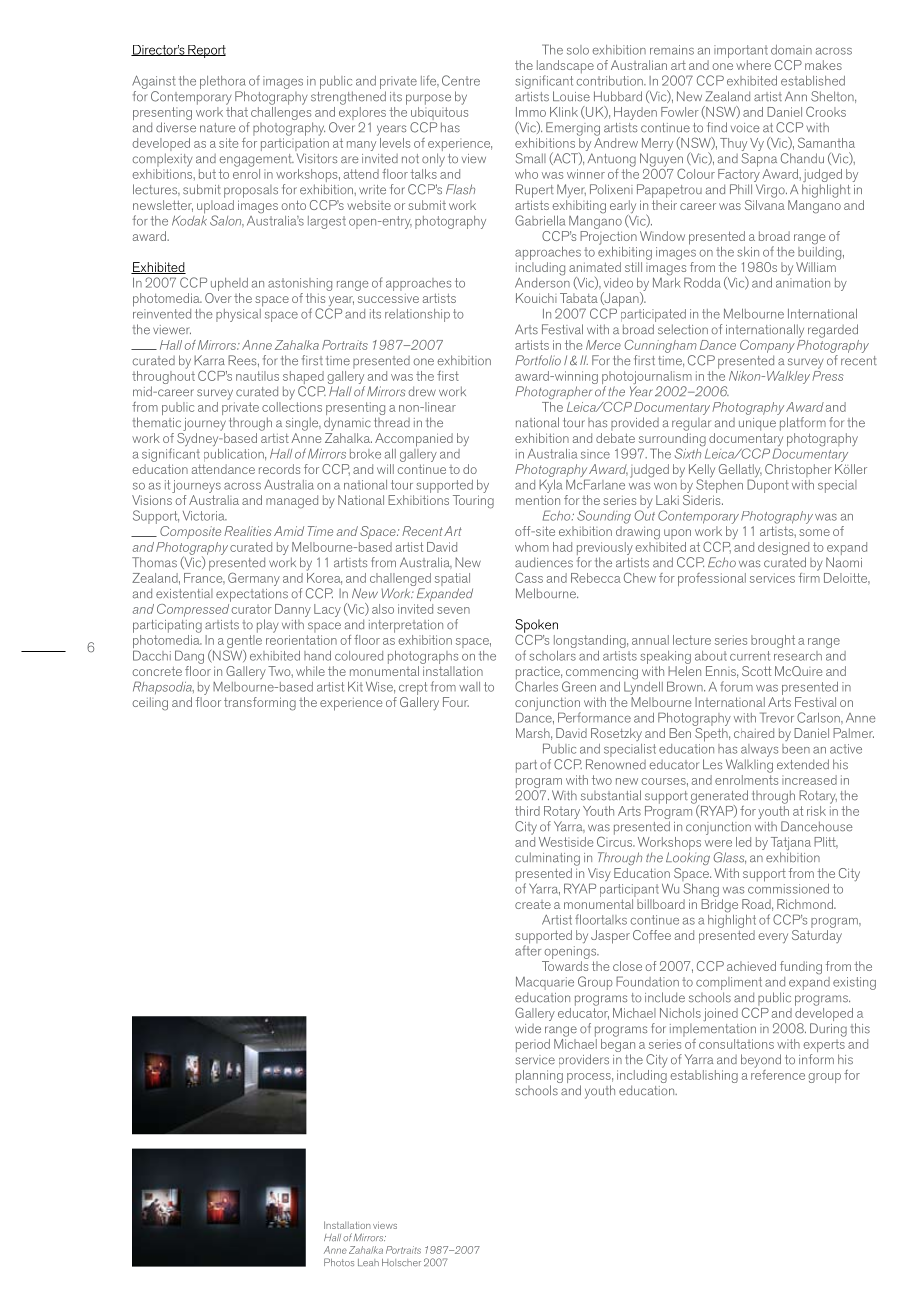 The height and width of the screenshot is (1308, 924). What do you see at coordinates (798, 470) in the screenshot?
I see `Christopher` at bounding box center [798, 470].
